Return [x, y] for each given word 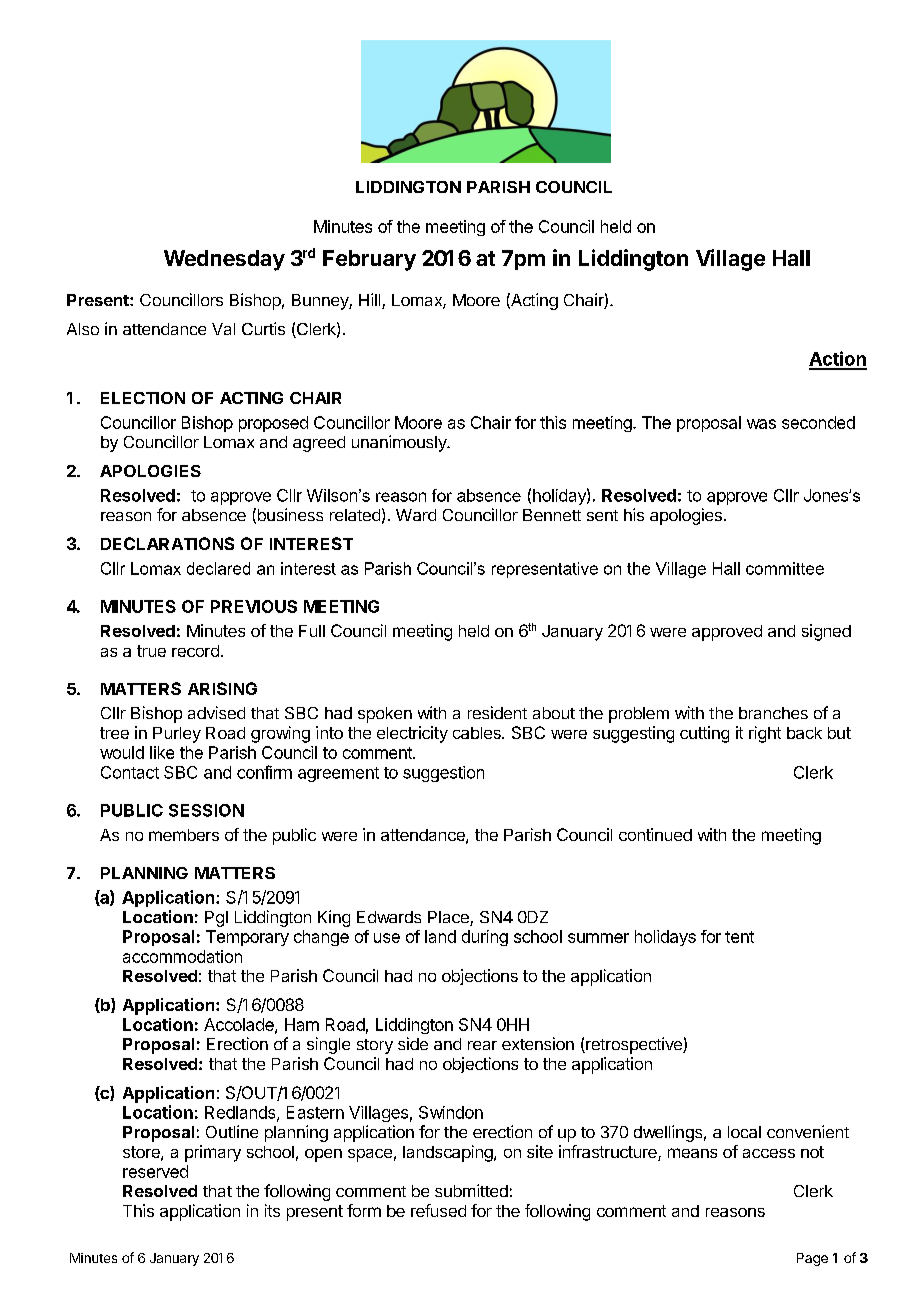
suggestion [443, 774]
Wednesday [224, 260]
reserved [155, 1171]
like [162, 752]
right [765, 734]
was [761, 424]
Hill [371, 301]
